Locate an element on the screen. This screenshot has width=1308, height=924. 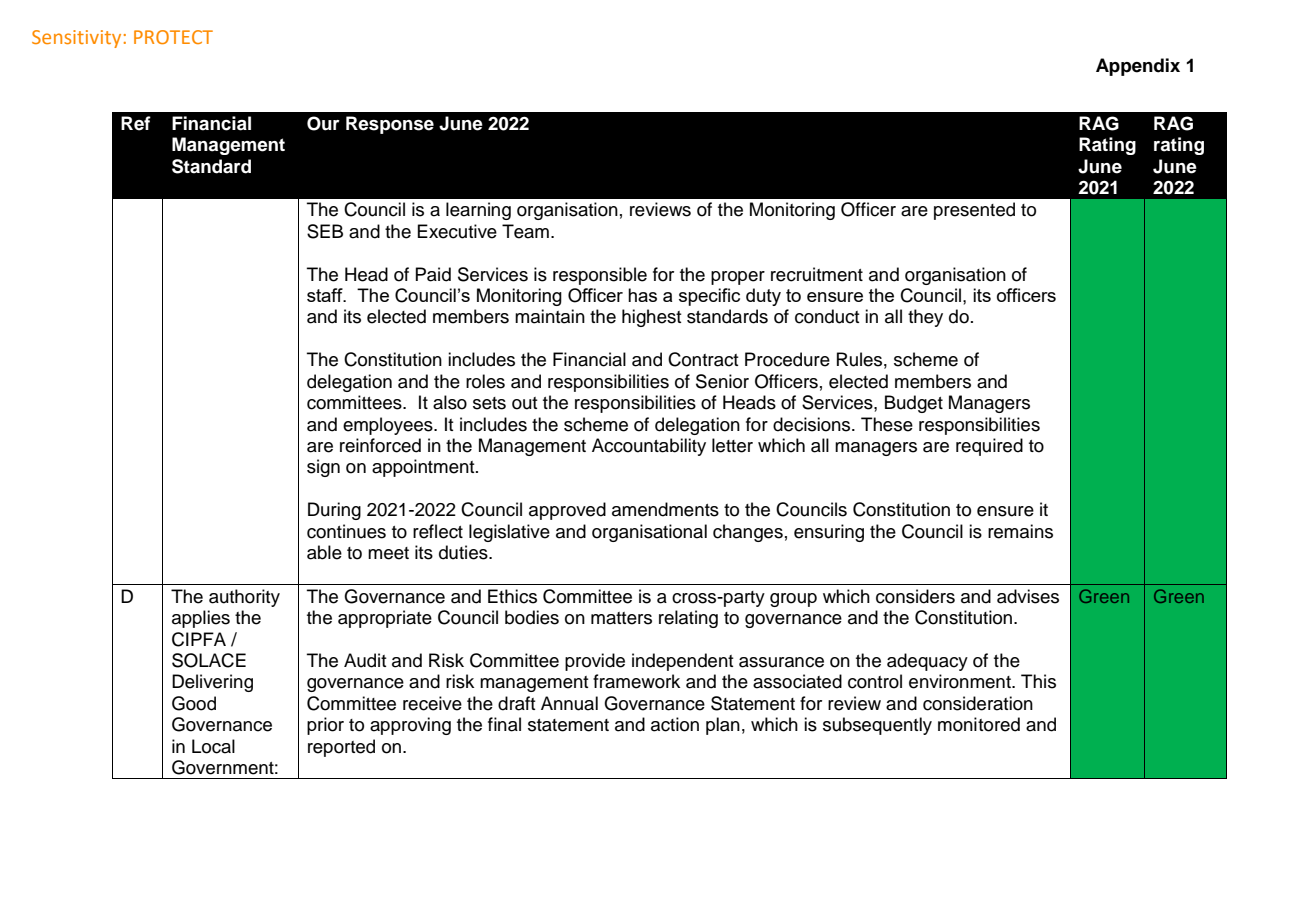
remains is located at coordinates (1020, 531).
